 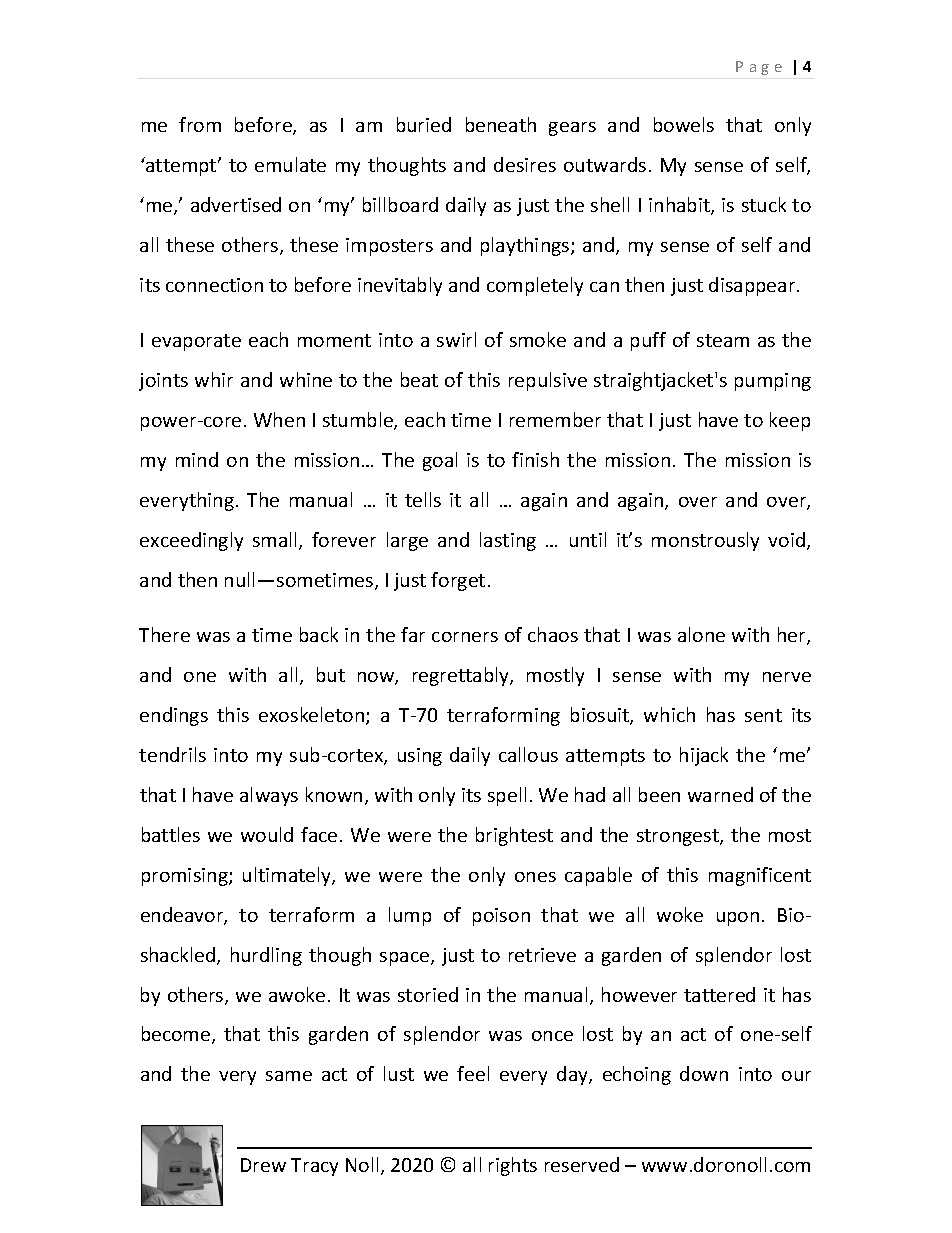 What do you see at coordinates (513, 1166) in the image?
I see `rights` at bounding box center [513, 1166].
